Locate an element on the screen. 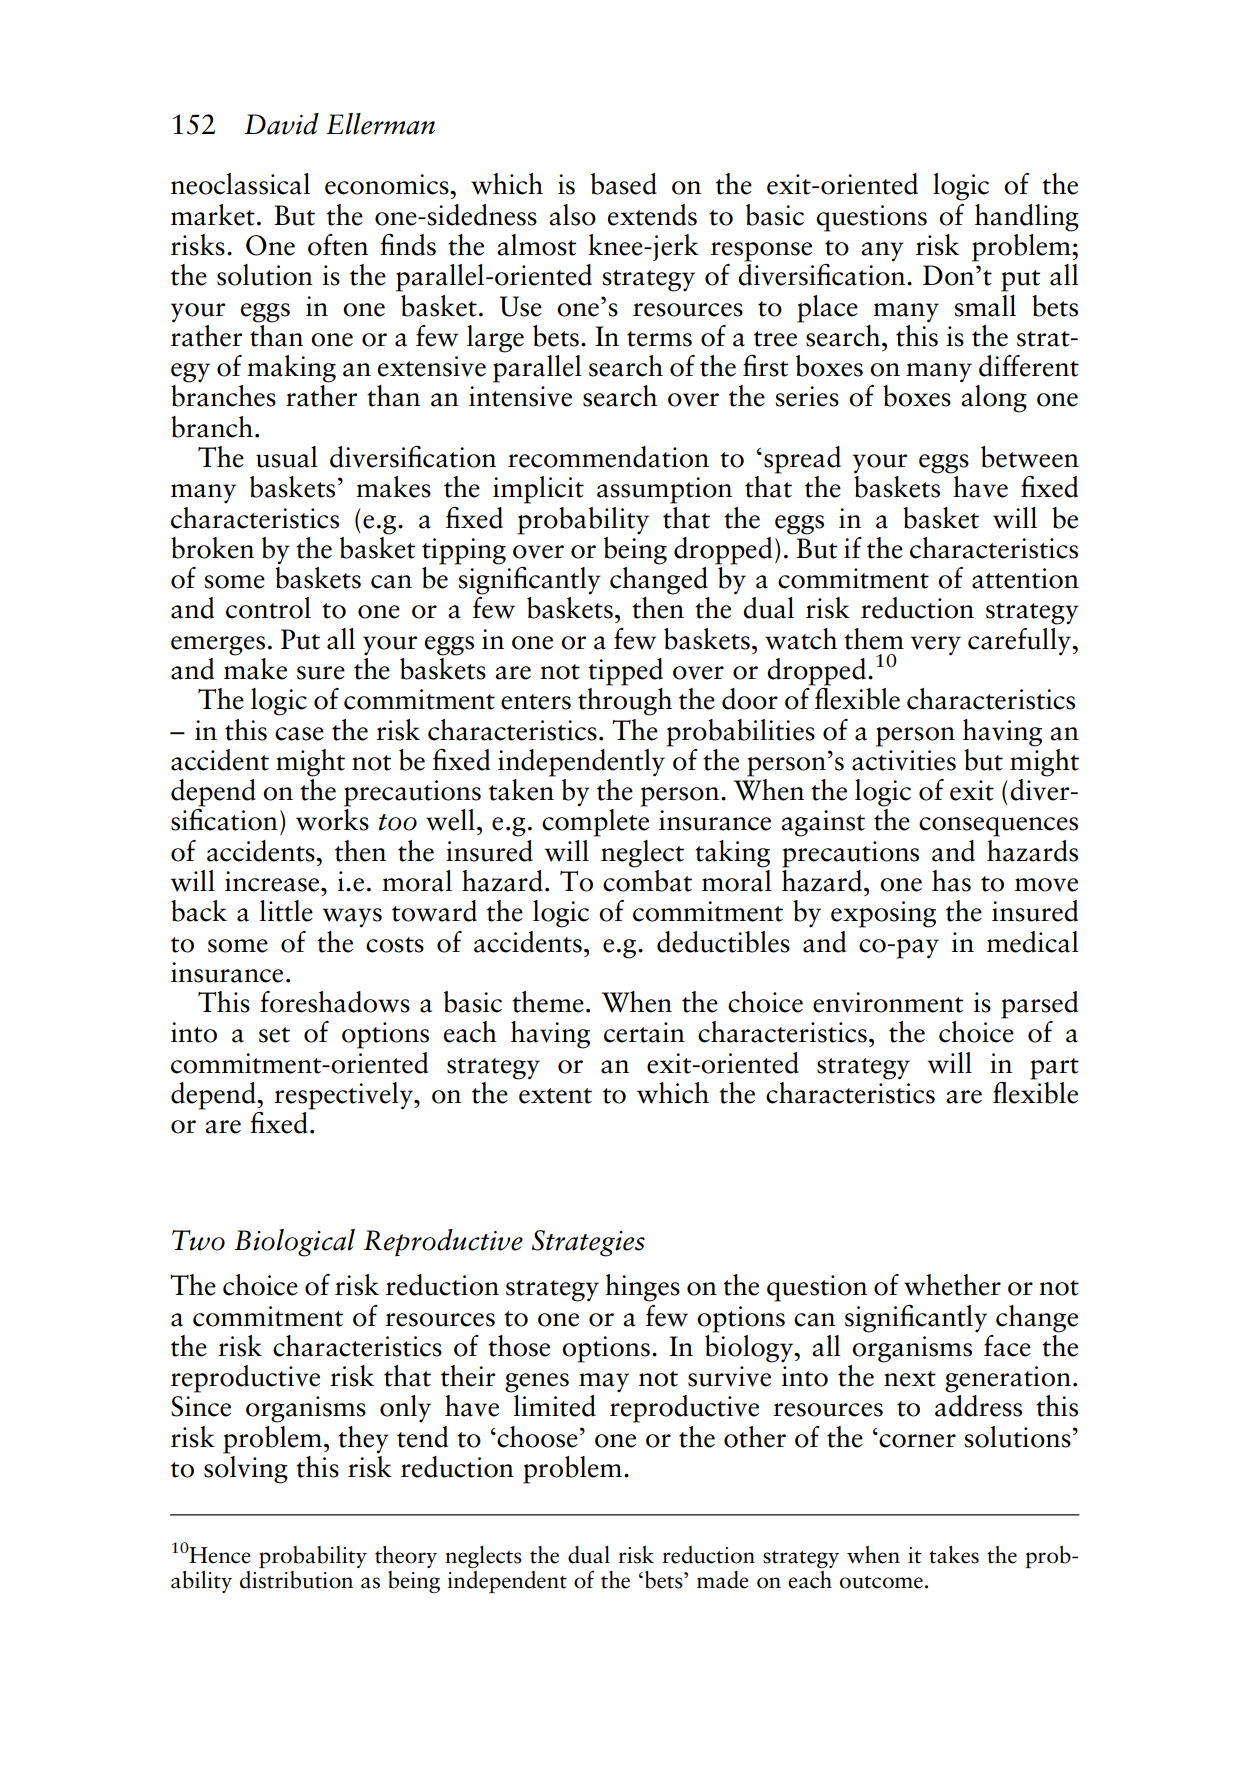 Image resolution: width=1249 pixels, height=1781 pixels. extent is located at coordinates (555, 1096).
